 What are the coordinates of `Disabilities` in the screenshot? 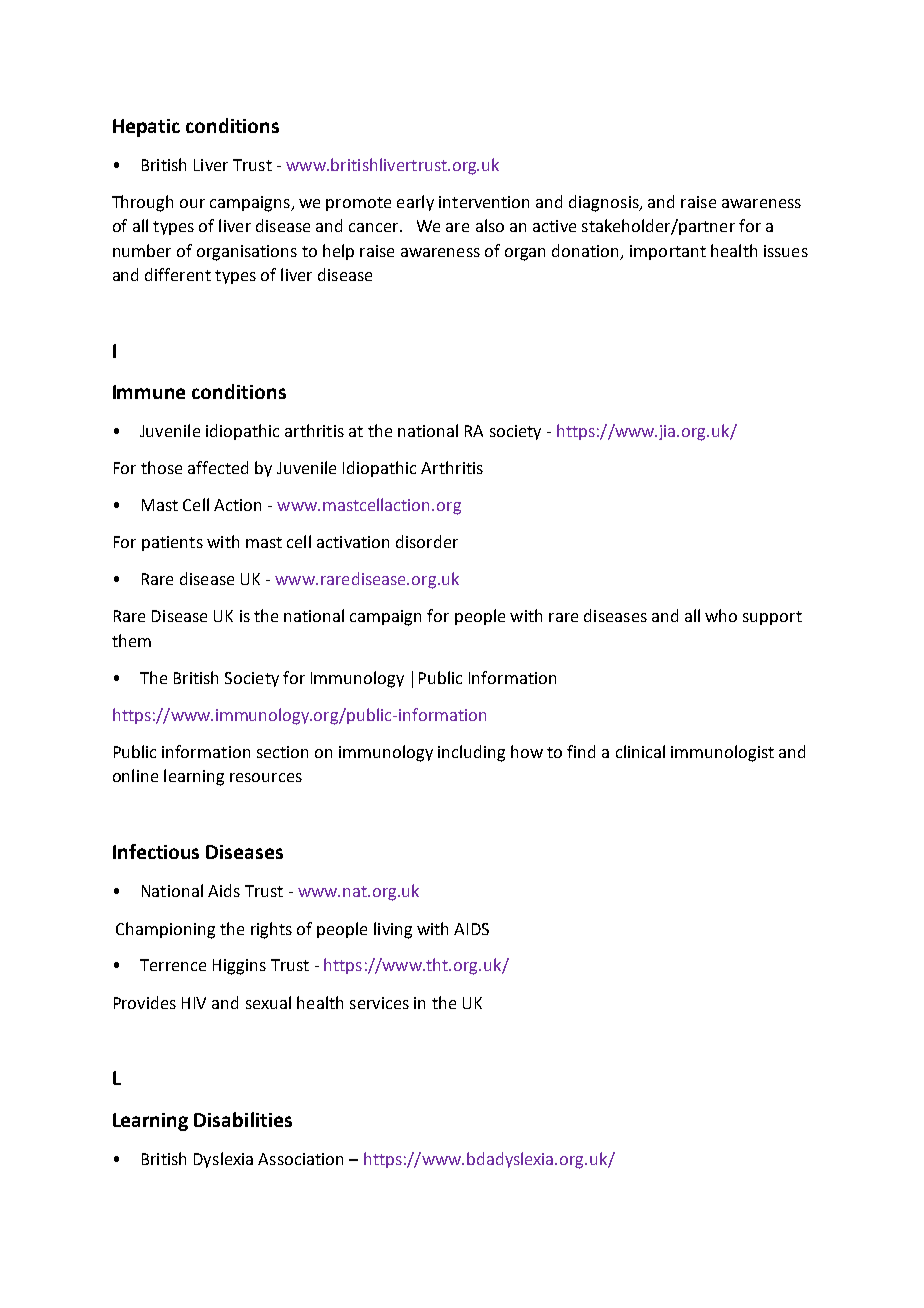 It's located at (243, 1119).
